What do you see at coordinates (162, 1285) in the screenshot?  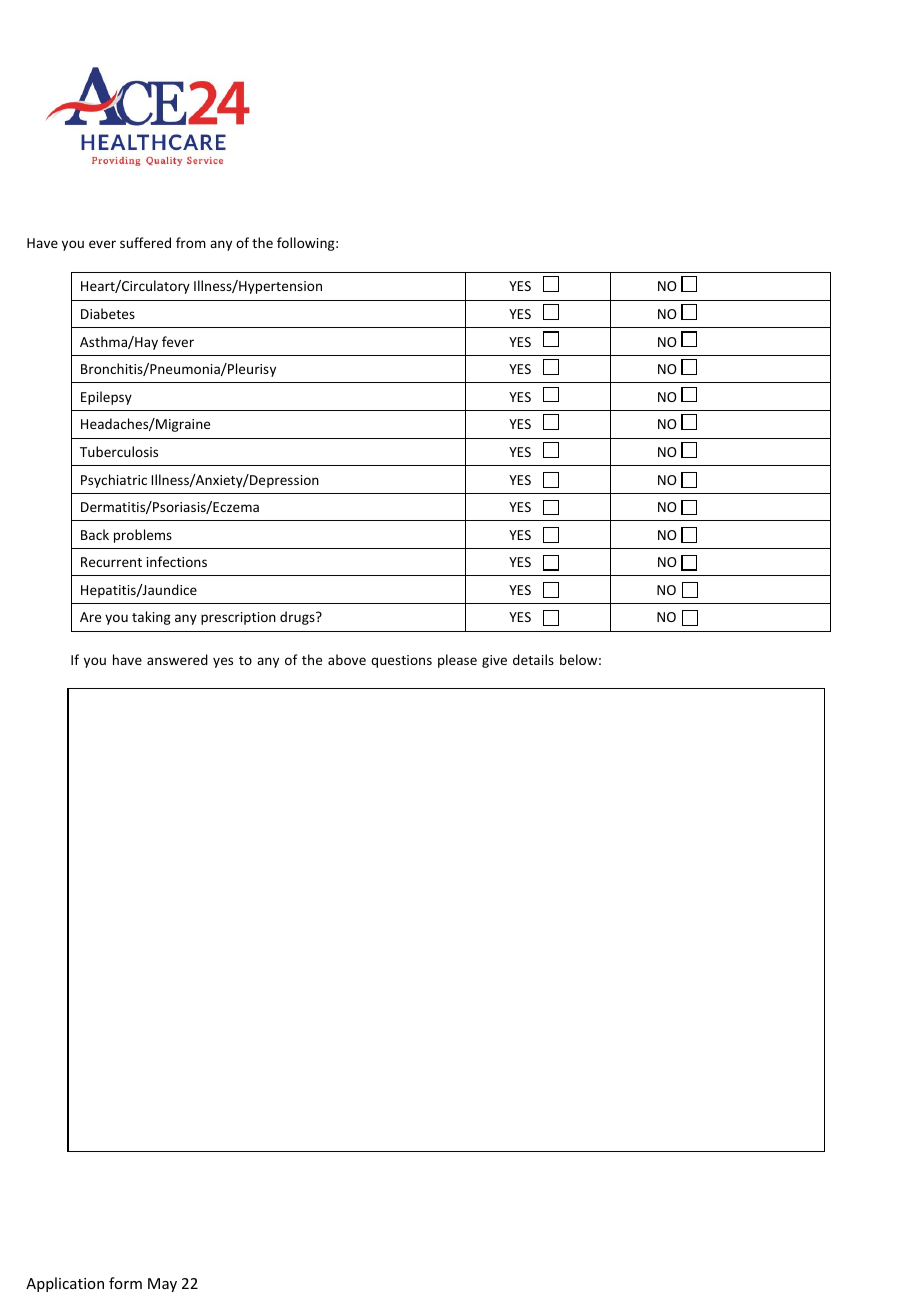 I see `May` at bounding box center [162, 1285].
